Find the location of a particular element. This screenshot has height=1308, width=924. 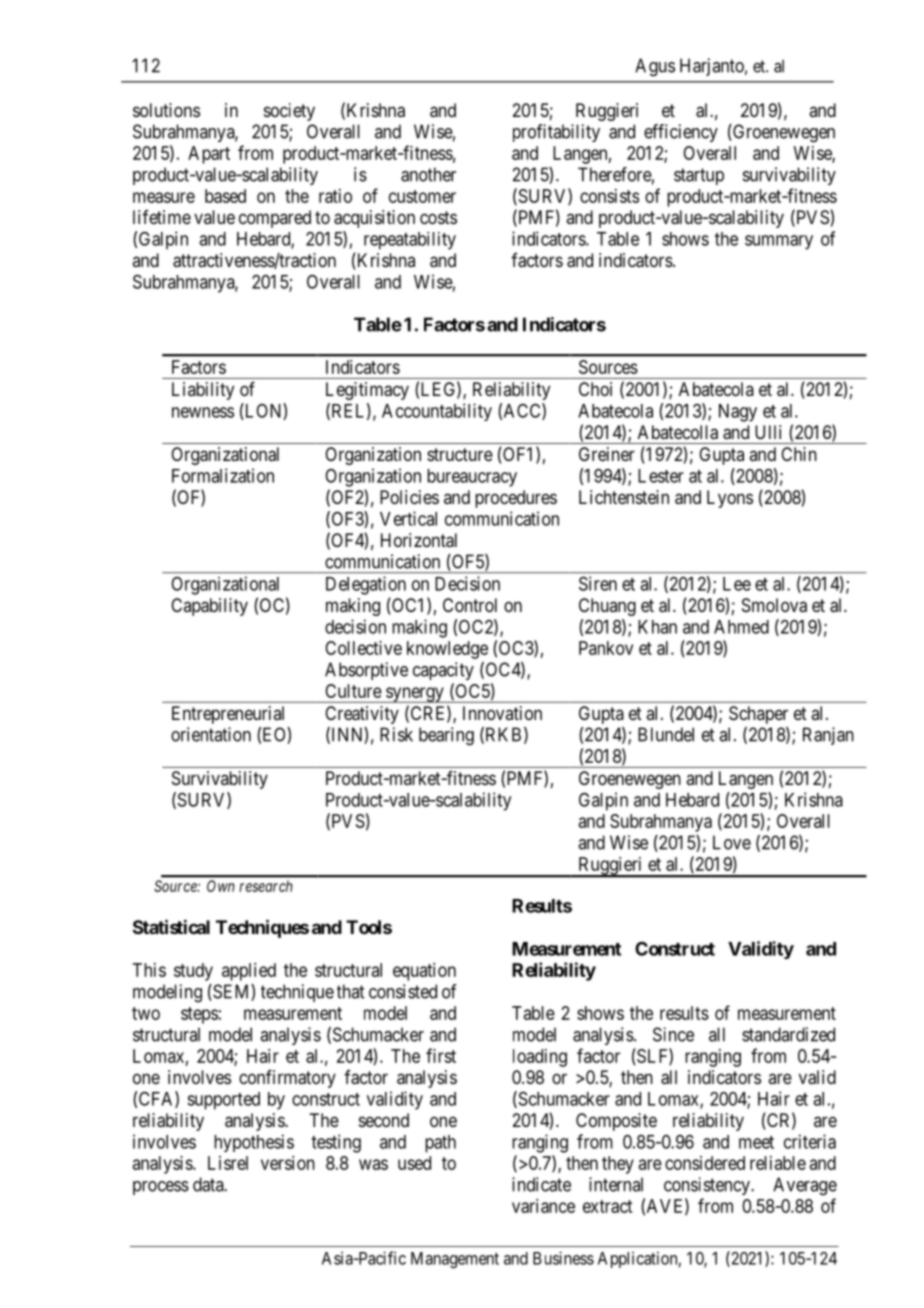

applied is located at coordinates (249, 972).
